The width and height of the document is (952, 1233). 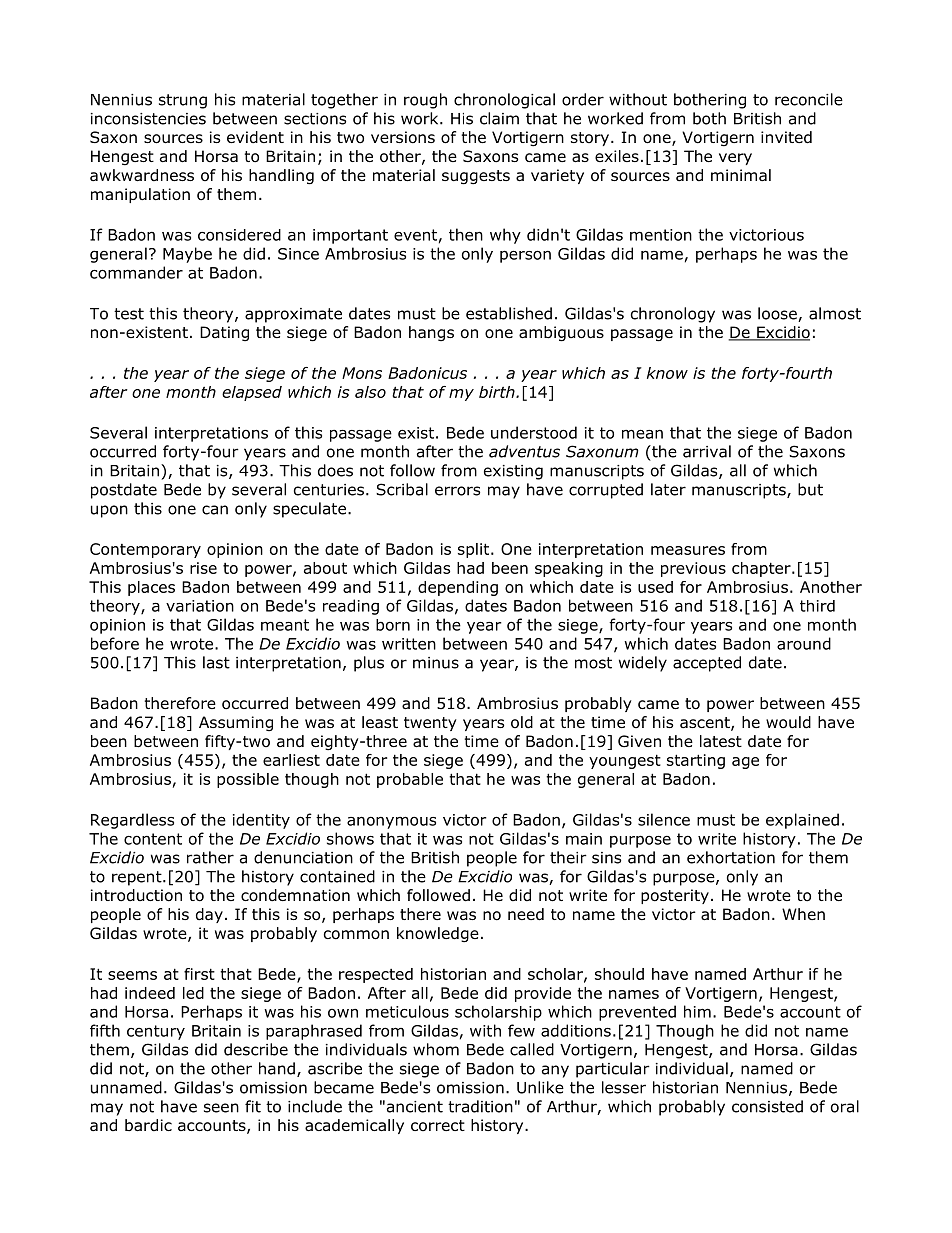 I want to click on seen, so click(x=221, y=1108).
